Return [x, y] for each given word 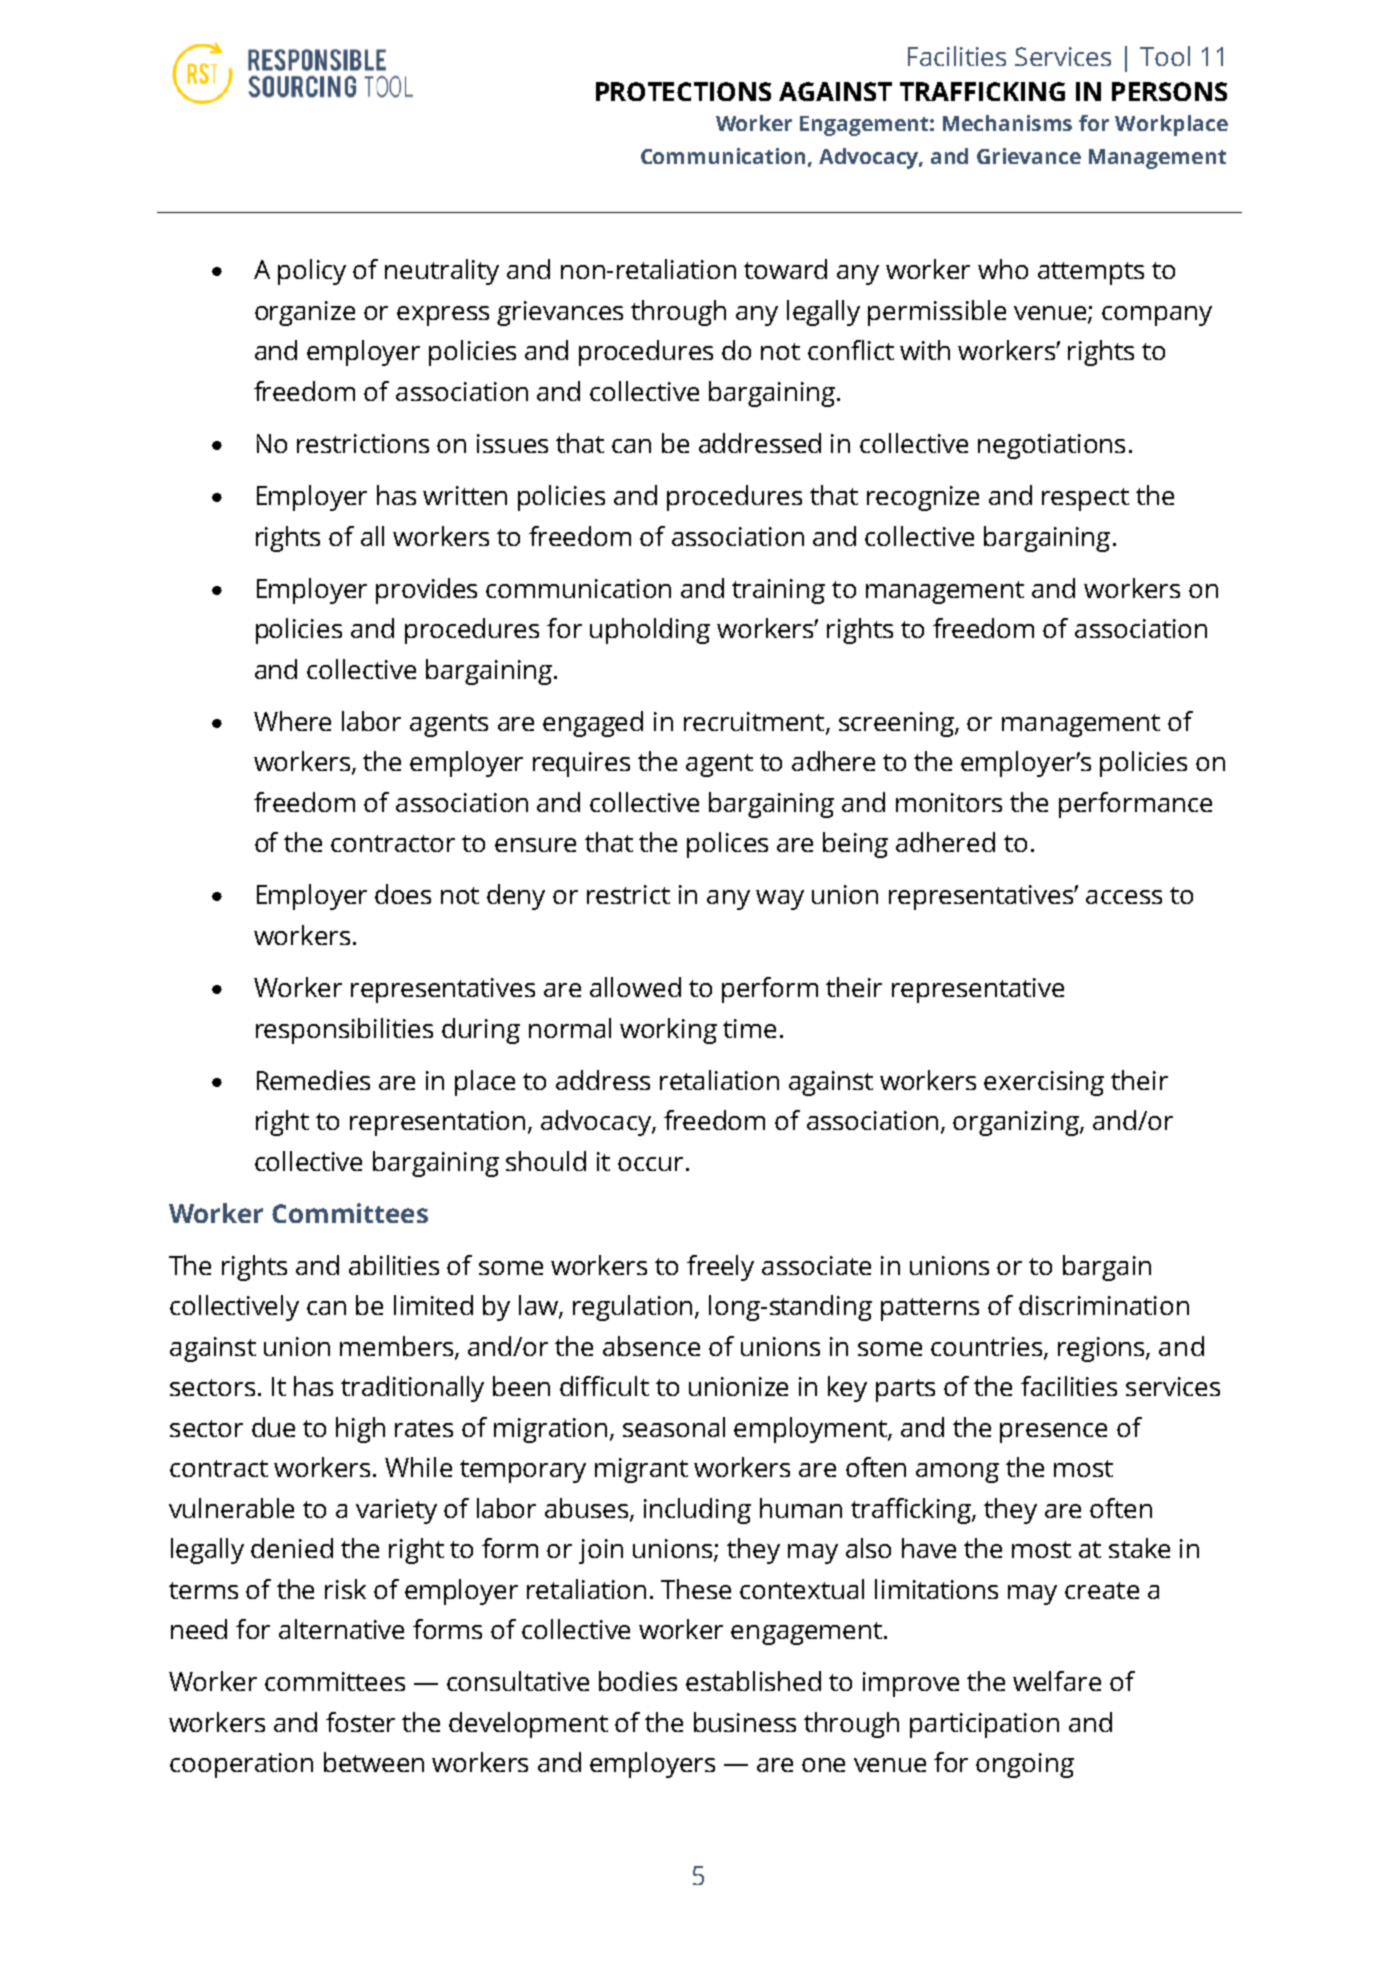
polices [727, 845]
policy [312, 272]
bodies [638, 1681]
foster [360, 1722]
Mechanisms [1007, 123]
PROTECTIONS [683, 91]
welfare [1057, 1681]
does [403, 894]
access [1124, 897]
